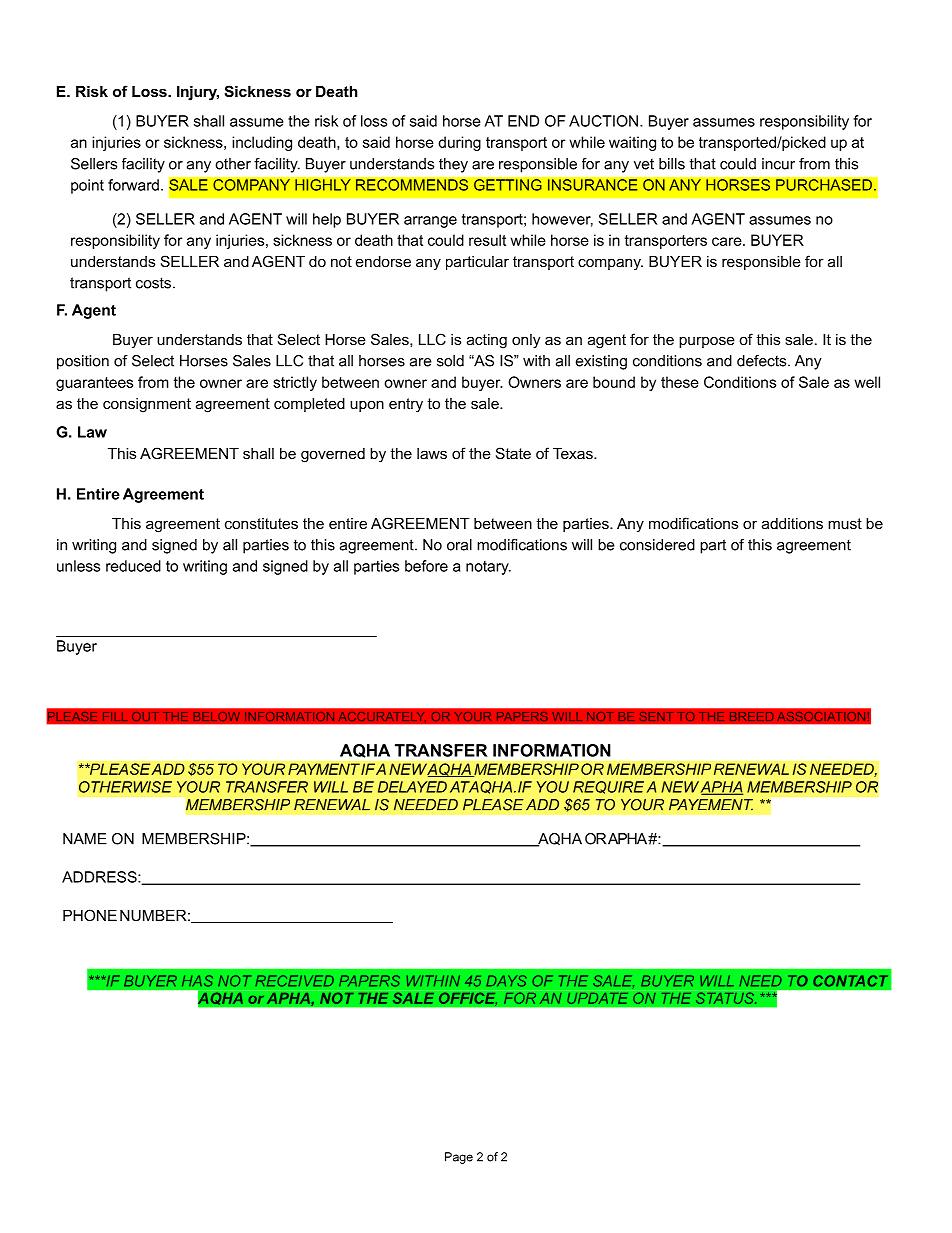 This image has width=952, height=1233. I want to click on NAME, so click(85, 839).
